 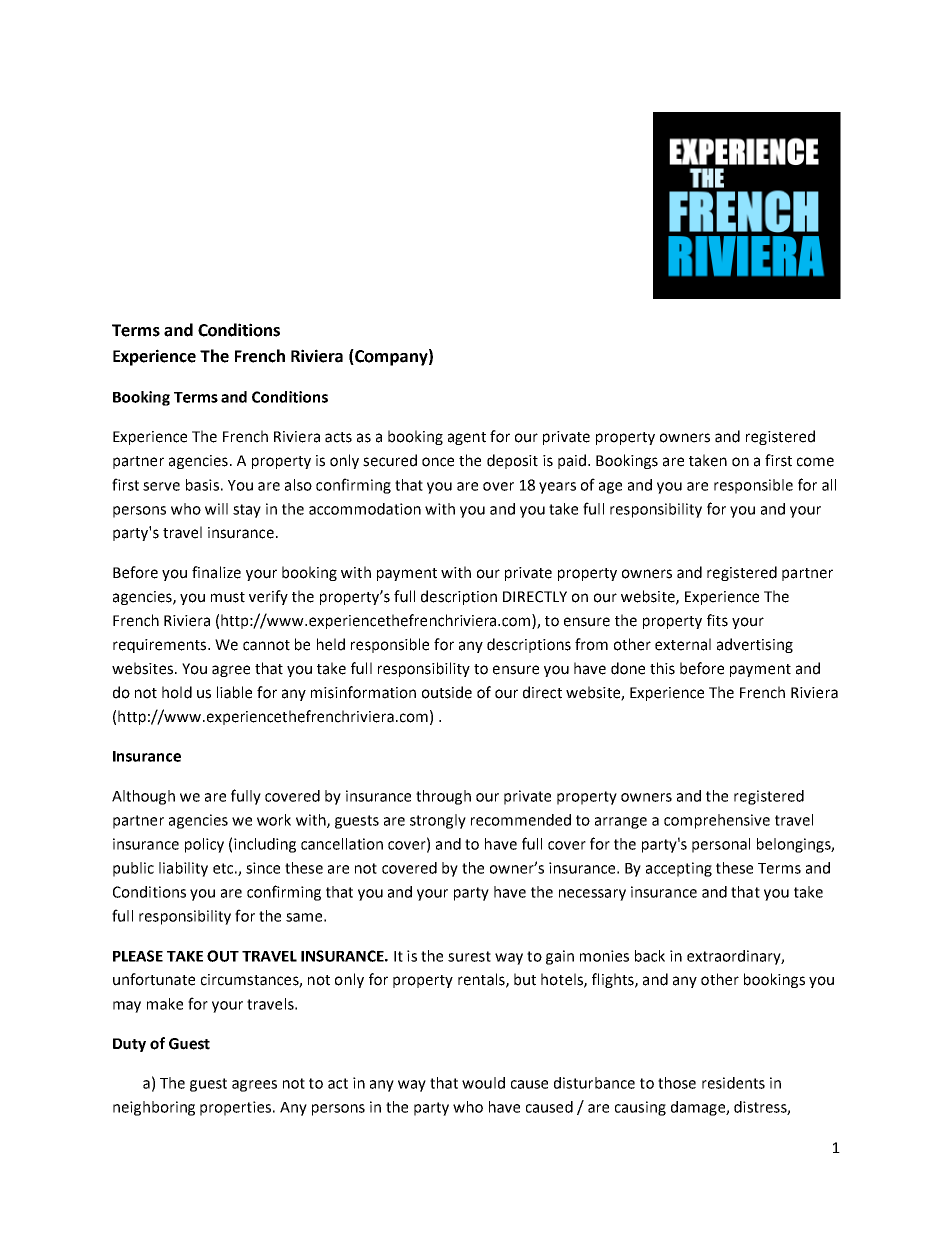 What do you see at coordinates (202, 485) in the page?
I see `basis` at bounding box center [202, 485].
